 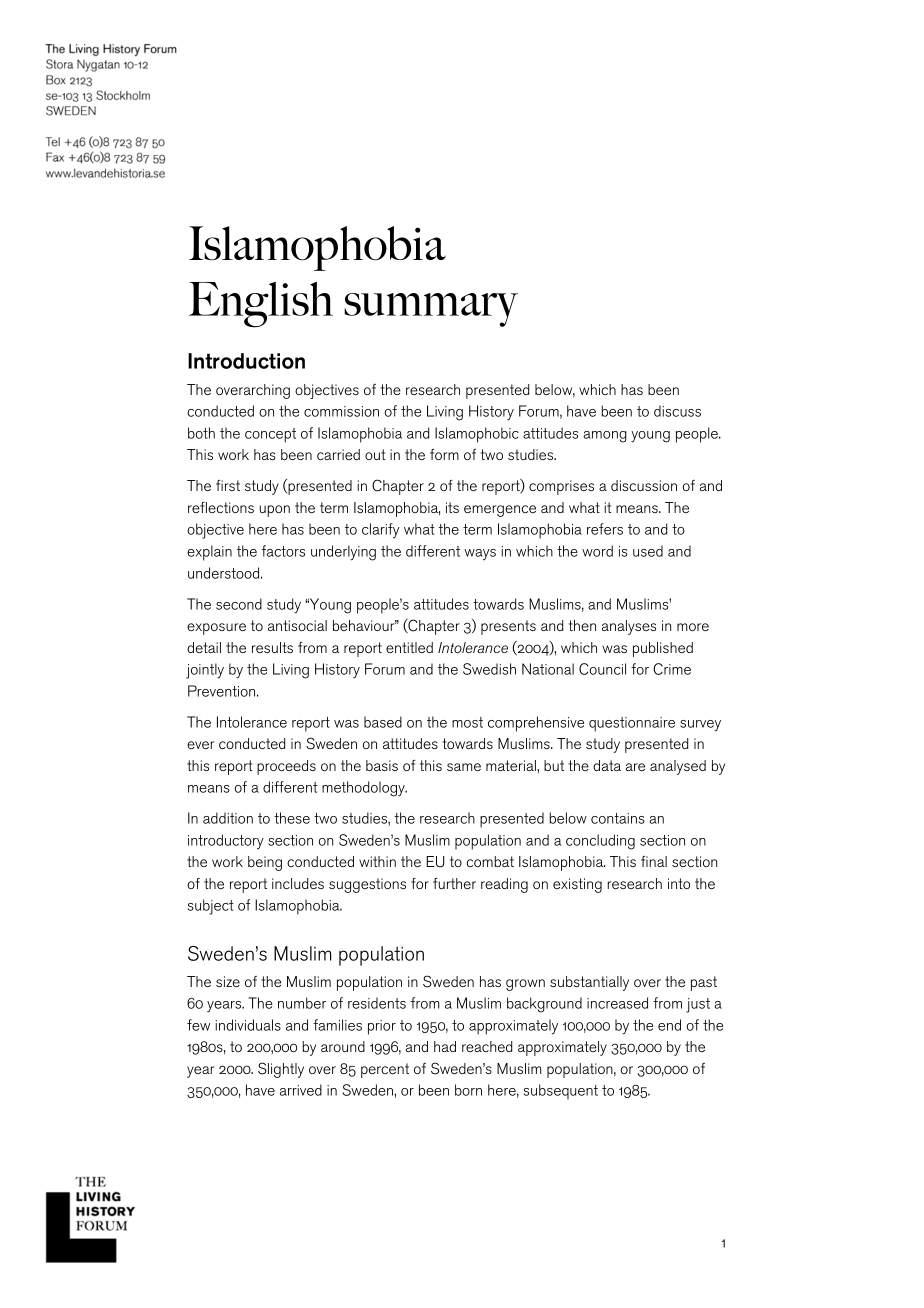 I want to click on results, so click(x=272, y=647).
